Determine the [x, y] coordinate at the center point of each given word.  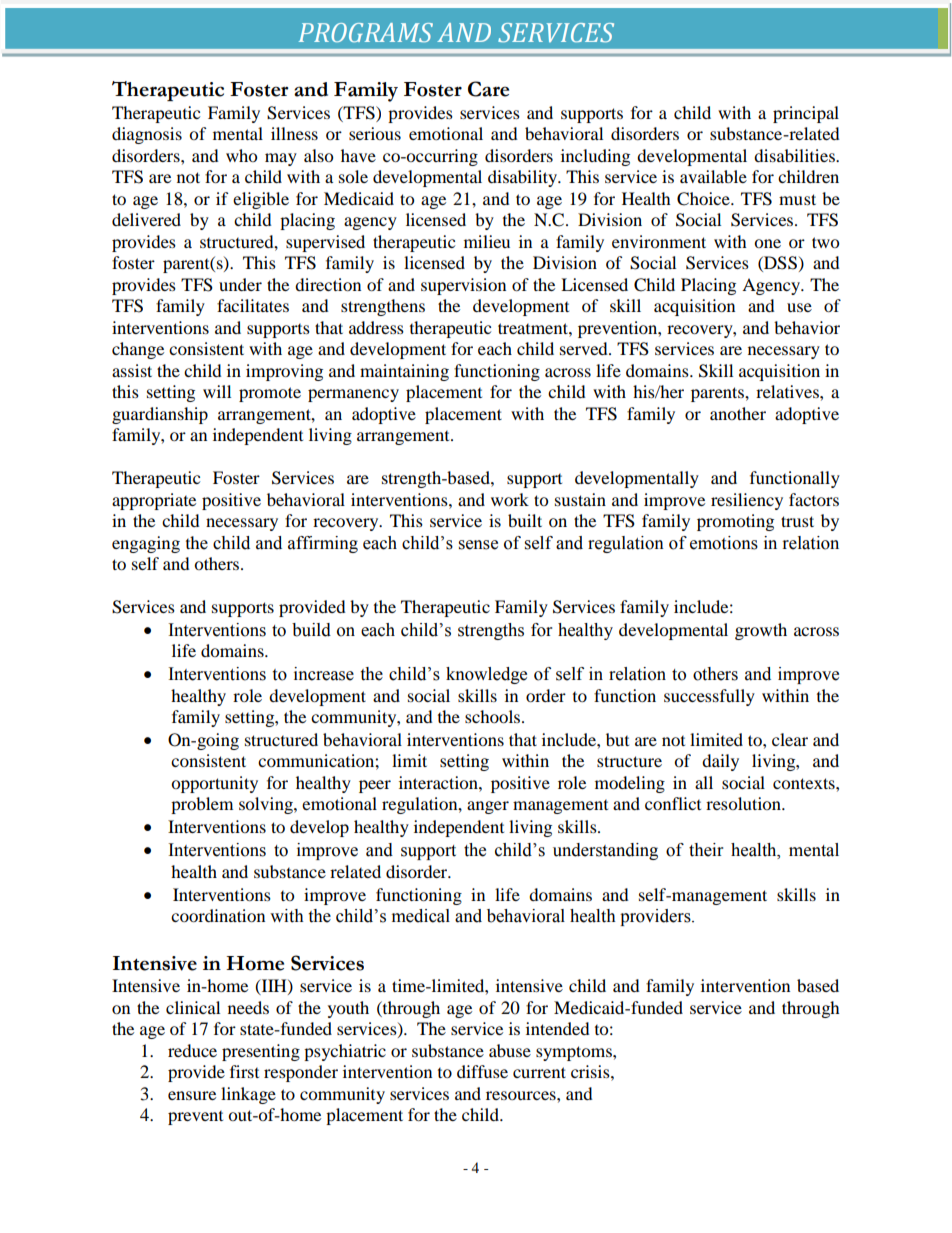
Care [488, 89]
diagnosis [147, 135]
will [217, 391]
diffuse [482, 1071]
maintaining [404, 372]
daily [720, 762]
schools [494, 716]
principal [806, 114]
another [738, 413]
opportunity [214, 784]
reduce [192, 1050]
